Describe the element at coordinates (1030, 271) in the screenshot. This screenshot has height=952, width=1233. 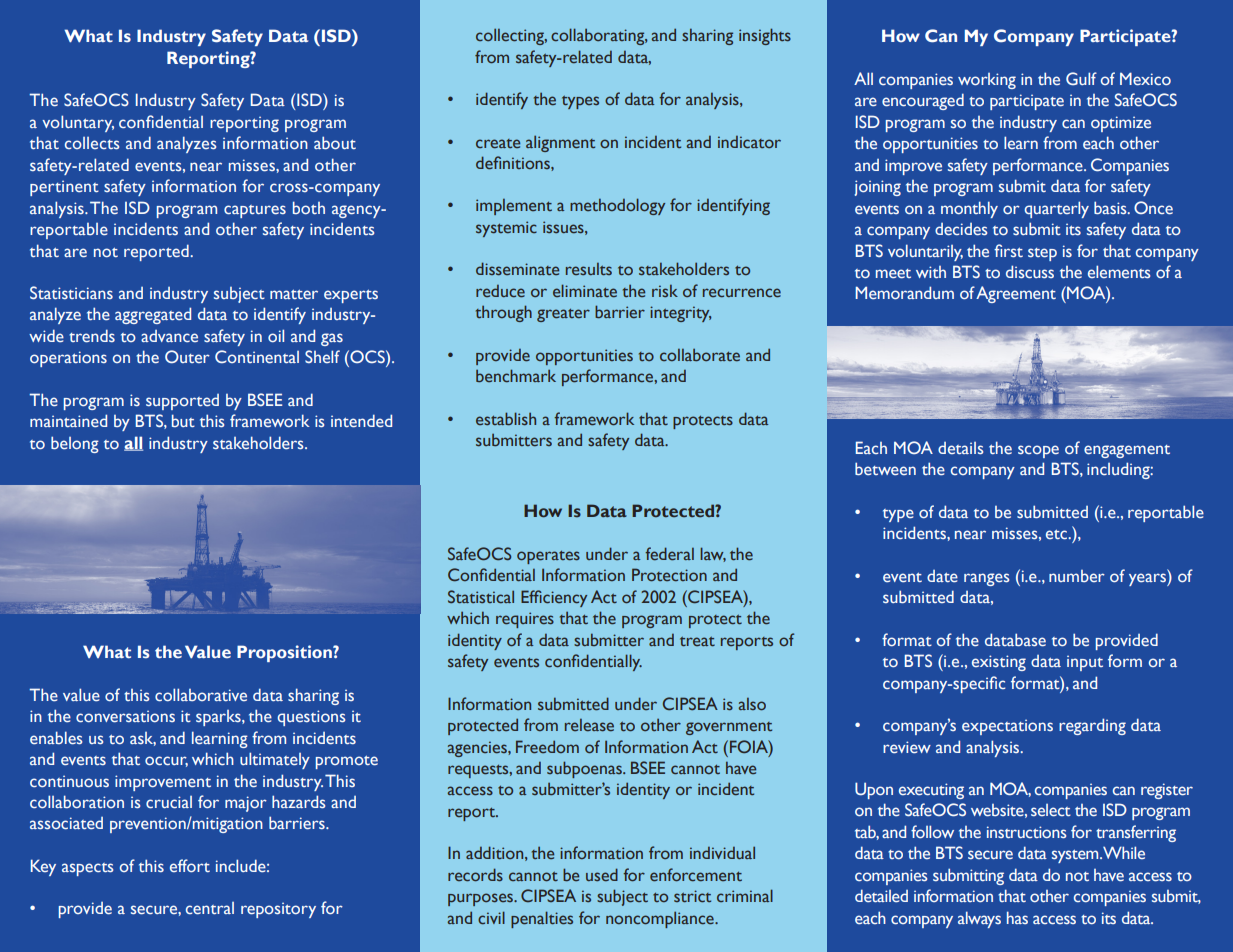
I see `discuss` at that location.
